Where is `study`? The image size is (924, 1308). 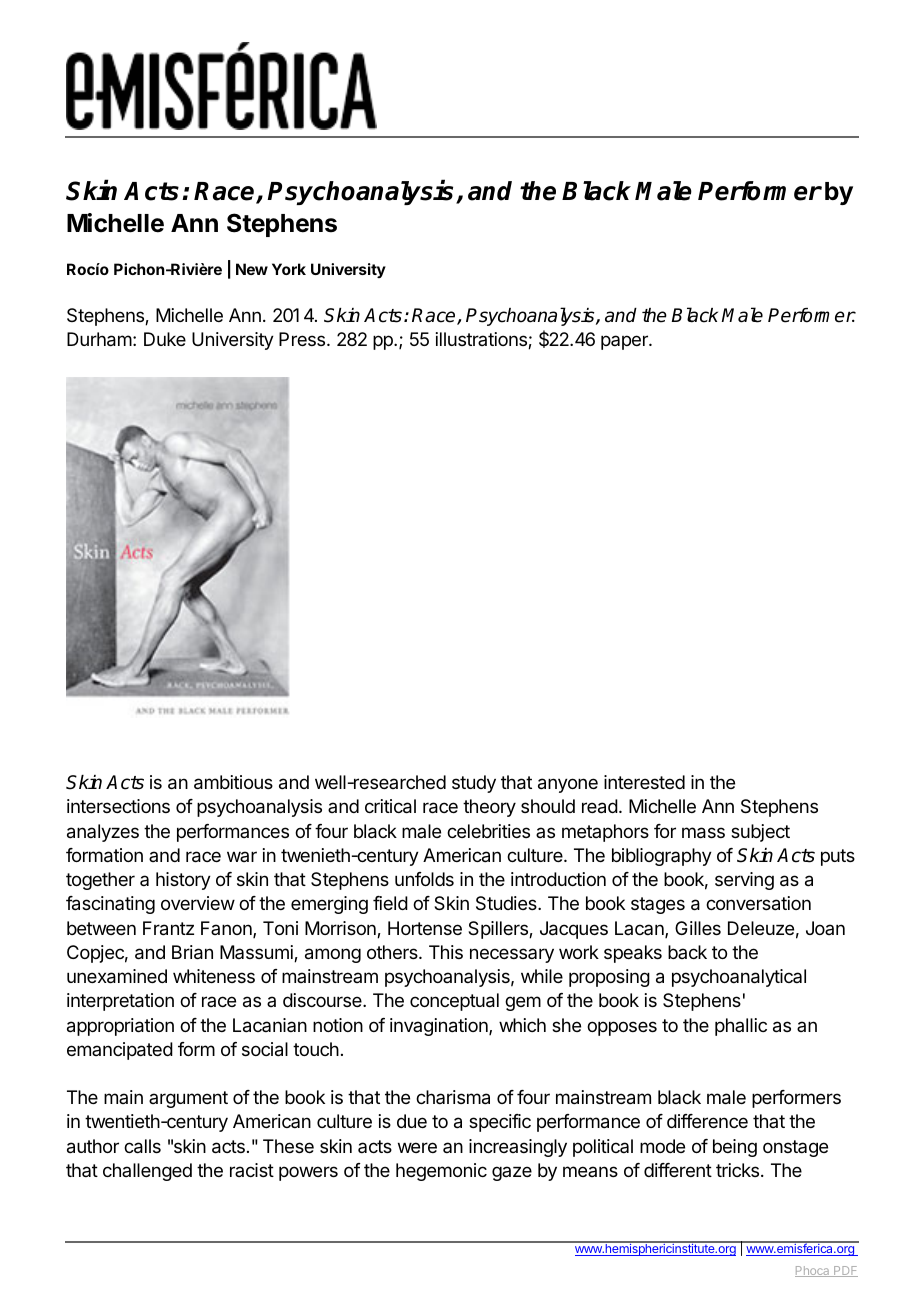
study is located at coordinates (474, 784).
